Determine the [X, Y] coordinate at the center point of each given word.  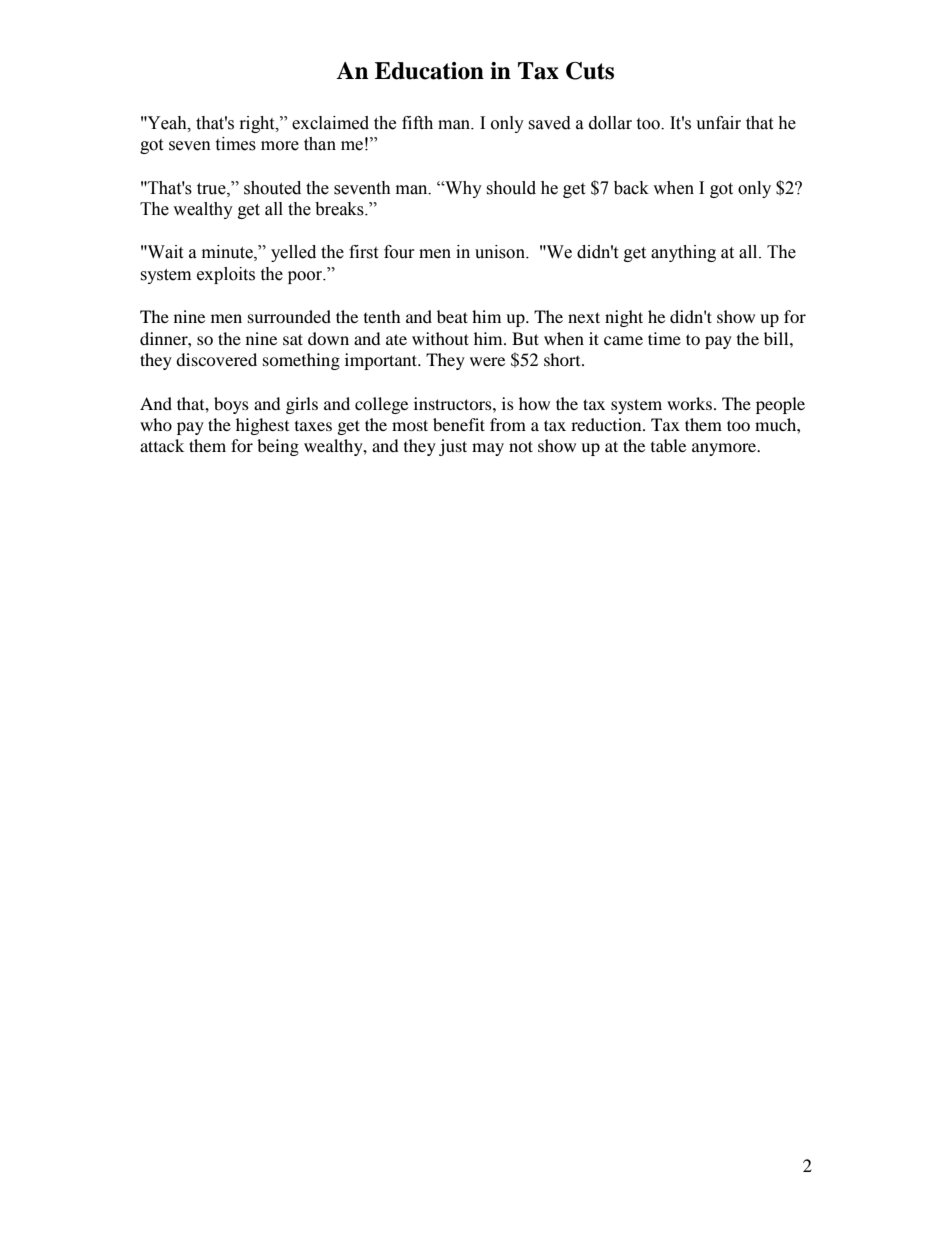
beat [452, 316]
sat [293, 339]
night [624, 318]
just [453, 447]
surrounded [289, 316]
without [440, 338]
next [584, 317]
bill [777, 338]
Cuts [590, 71]
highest [262, 426]
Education [429, 71]
